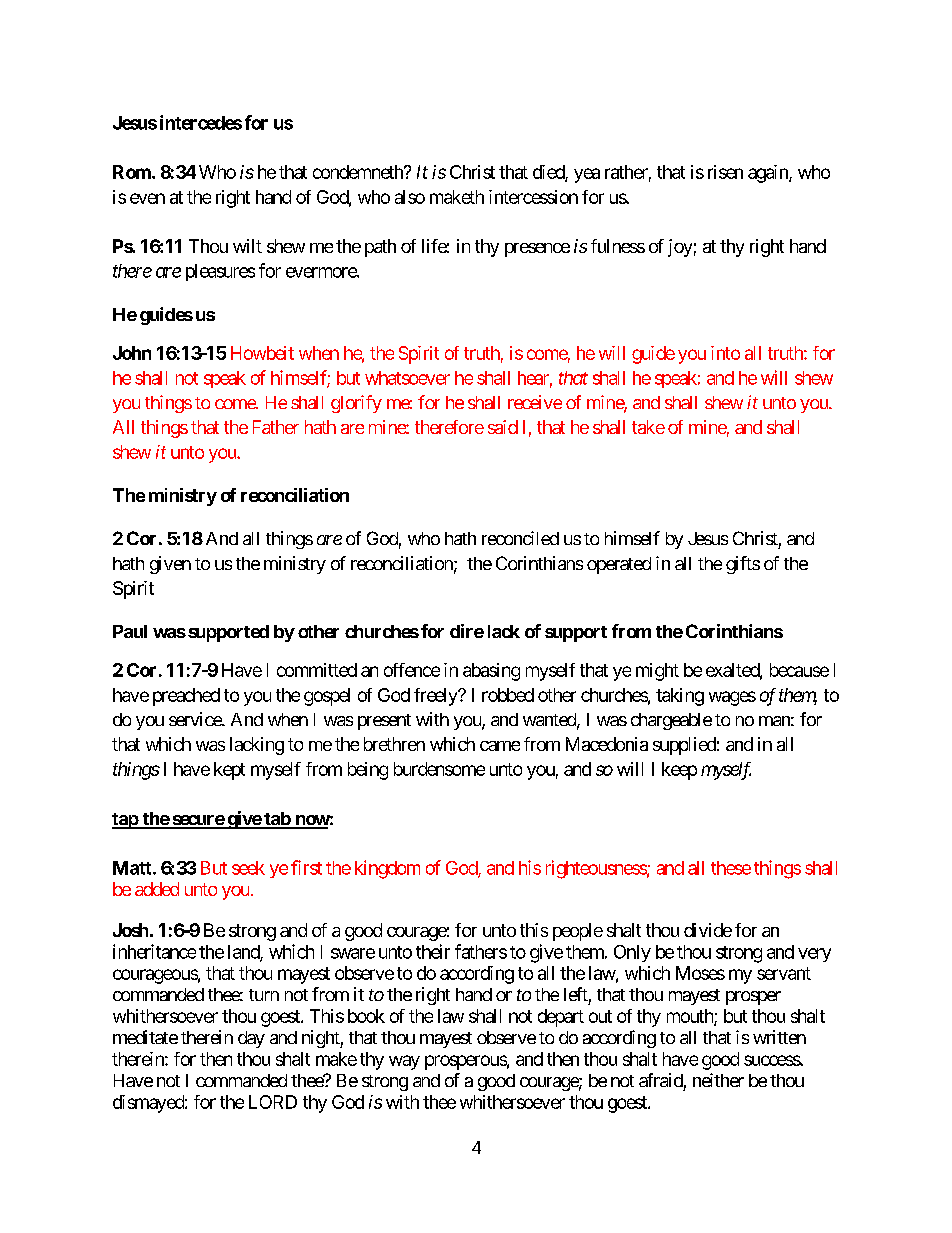 The height and width of the screenshot is (1233, 952). I want to click on very, so click(814, 955).
